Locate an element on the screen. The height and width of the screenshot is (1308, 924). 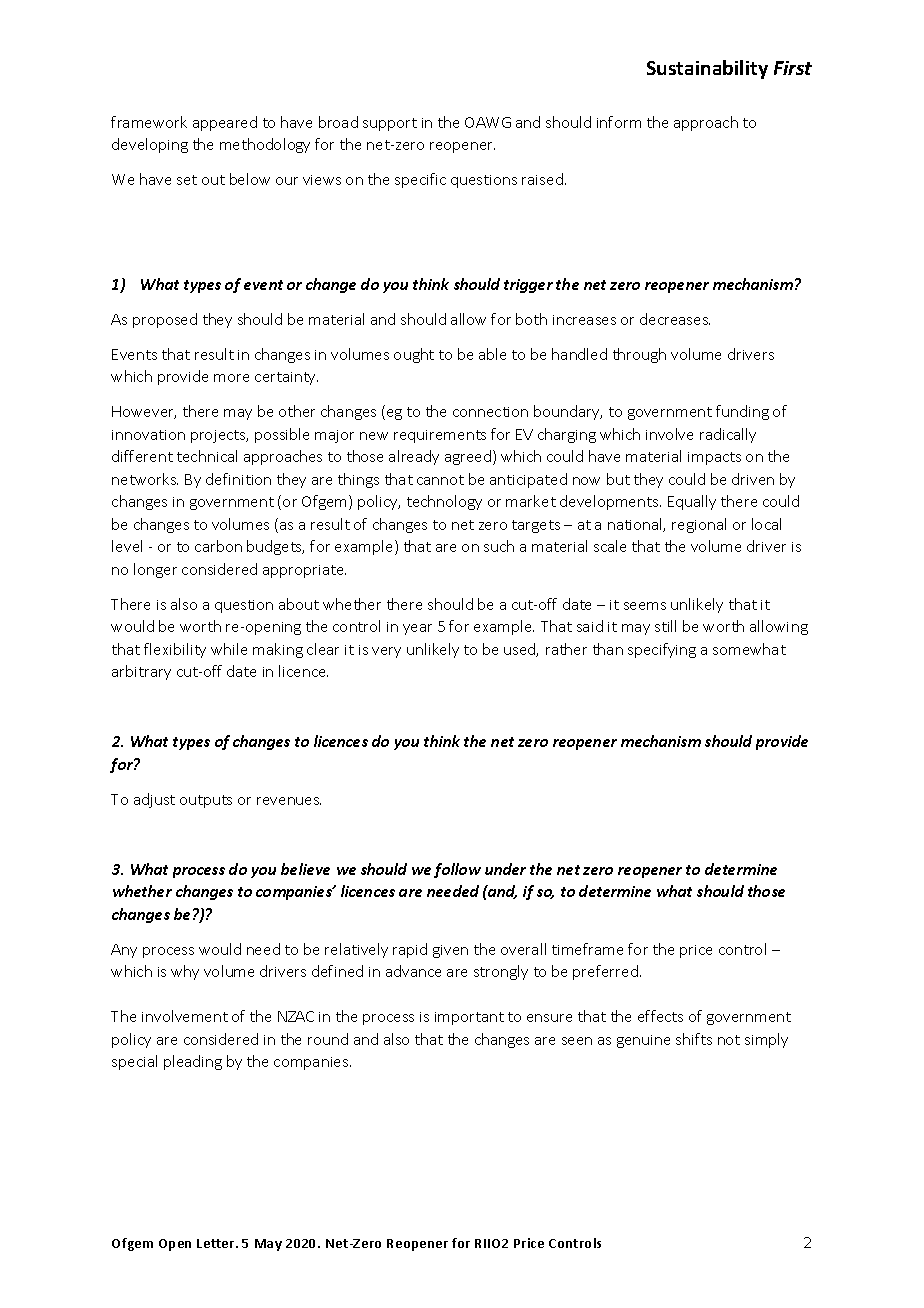
while is located at coordinates (229, 649).
